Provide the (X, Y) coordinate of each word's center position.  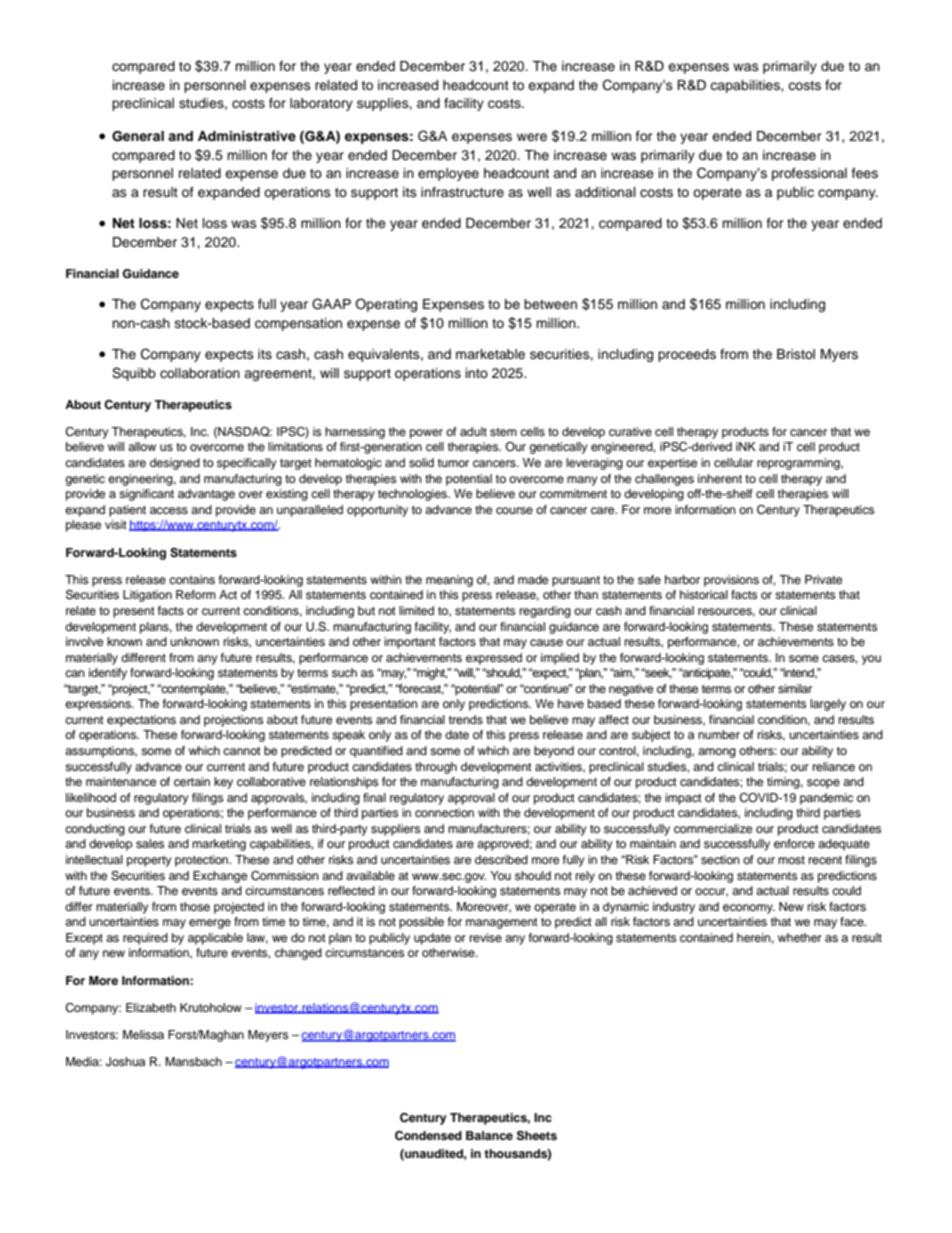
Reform (196, 594)
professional (809, 174)
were (532, 137)
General (138, 136)
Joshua (125, 1062)
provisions (731, 581)
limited (416, 610)
